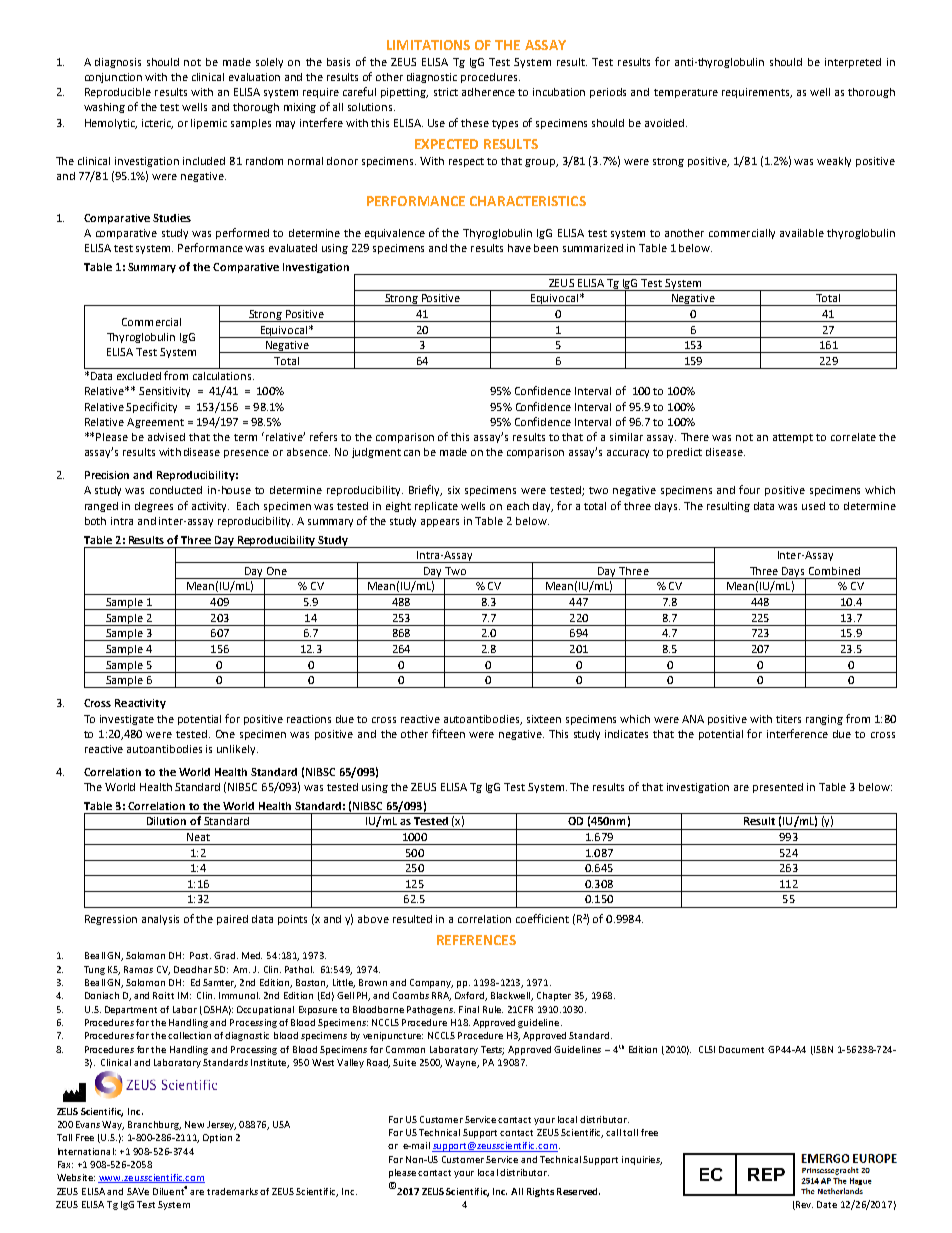  What do you see at coordinates (686, 93) in the screenshot?
I see `temperature` at bounding box center [686, 93].
